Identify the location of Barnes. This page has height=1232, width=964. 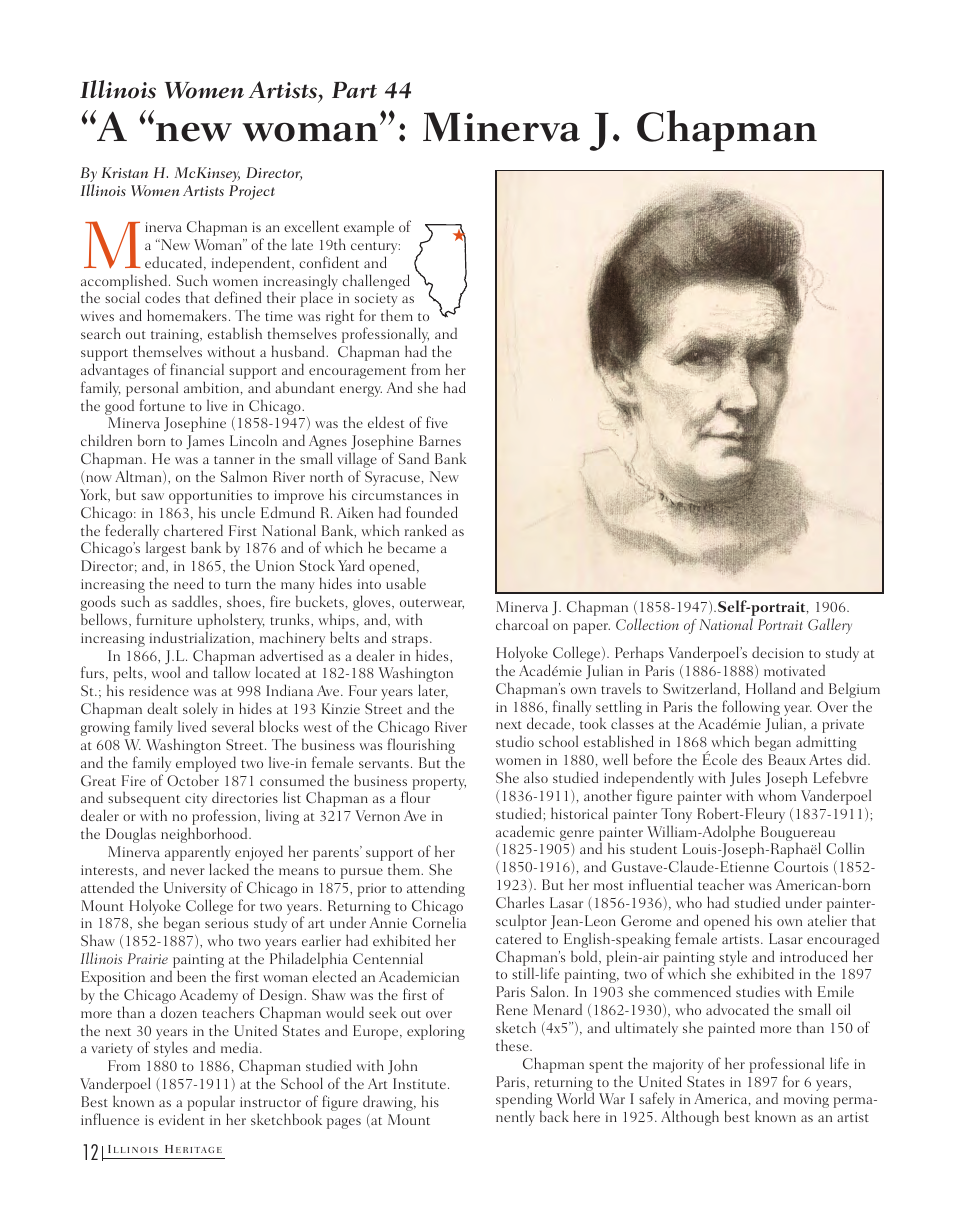
(440, 440).
